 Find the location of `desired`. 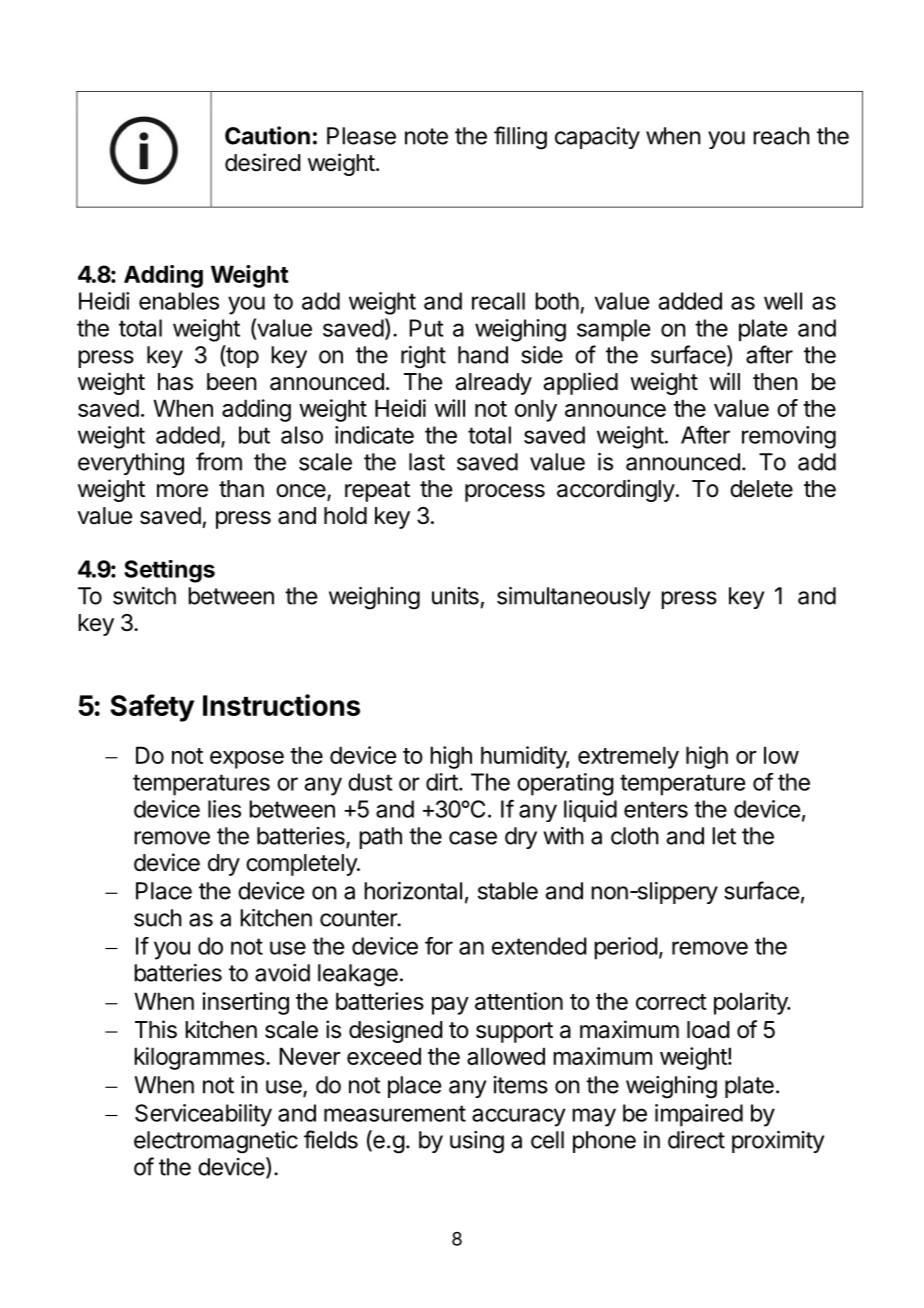

desired is located at coordinates (263, 162).
